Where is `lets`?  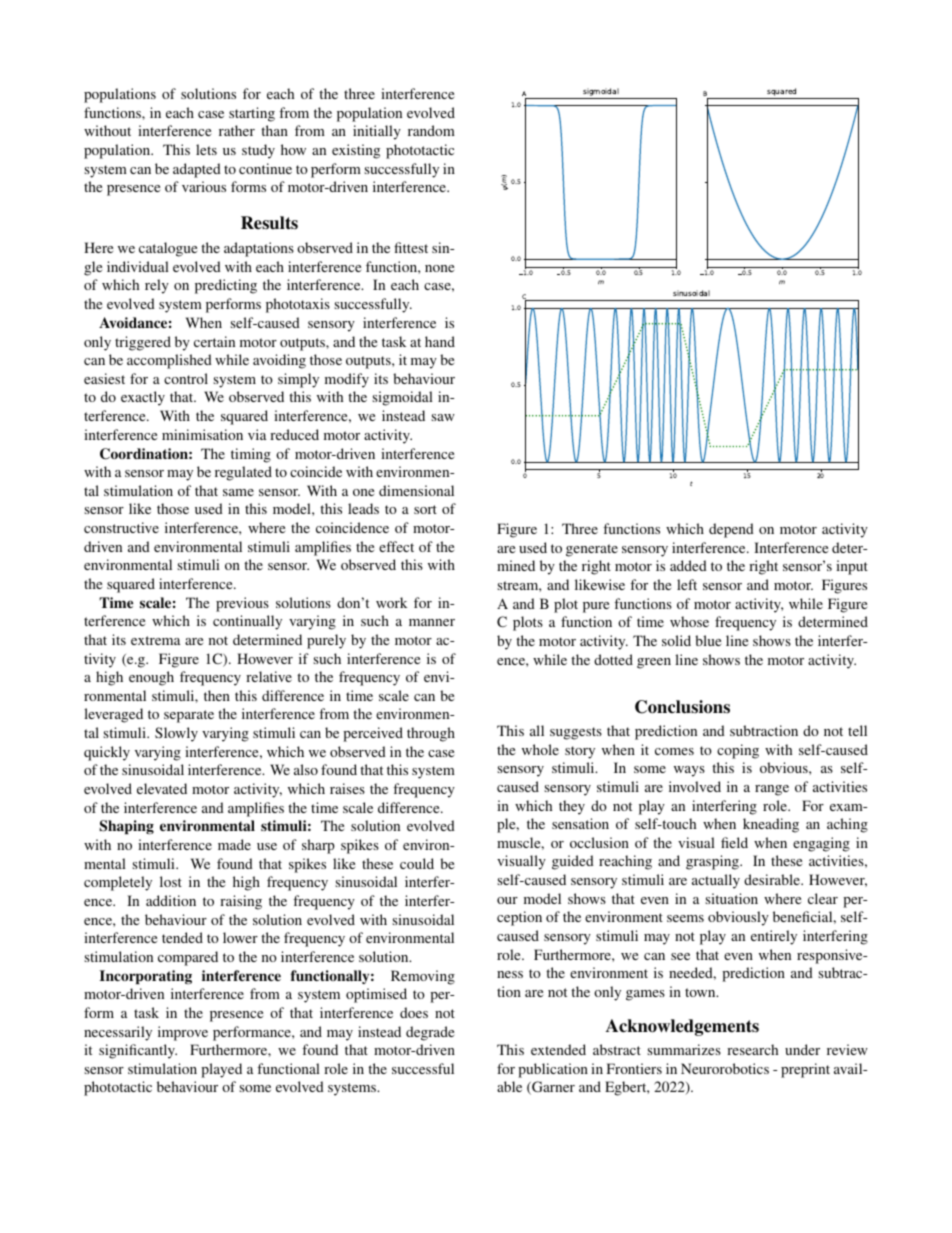
lets is located at coordinates (206, 149).
